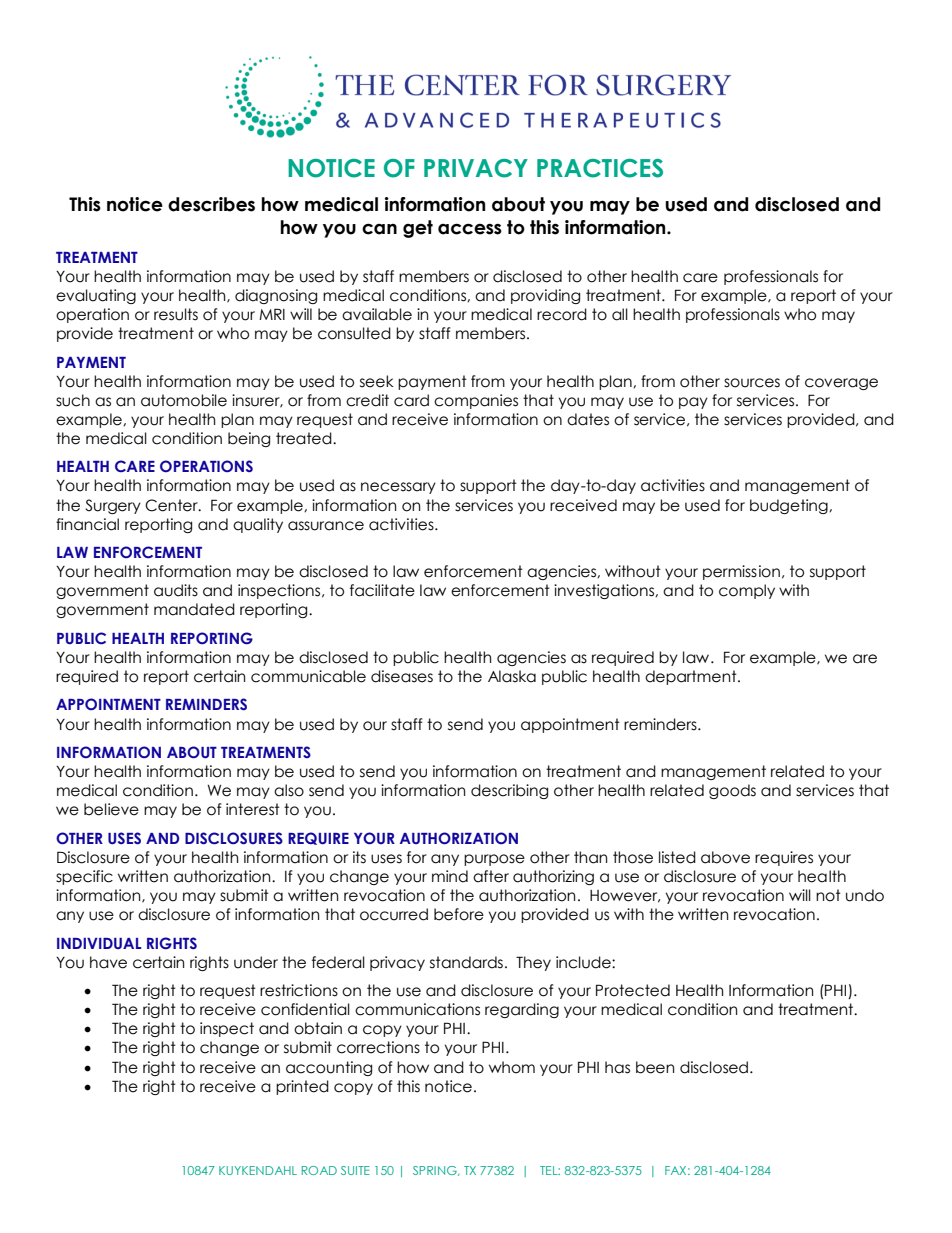 The width and height of the screenshot is (952, 1233). What do you see at coordinates (211, 204) in the screenshot?
I see `describes` at bounding box center [211, 204].
